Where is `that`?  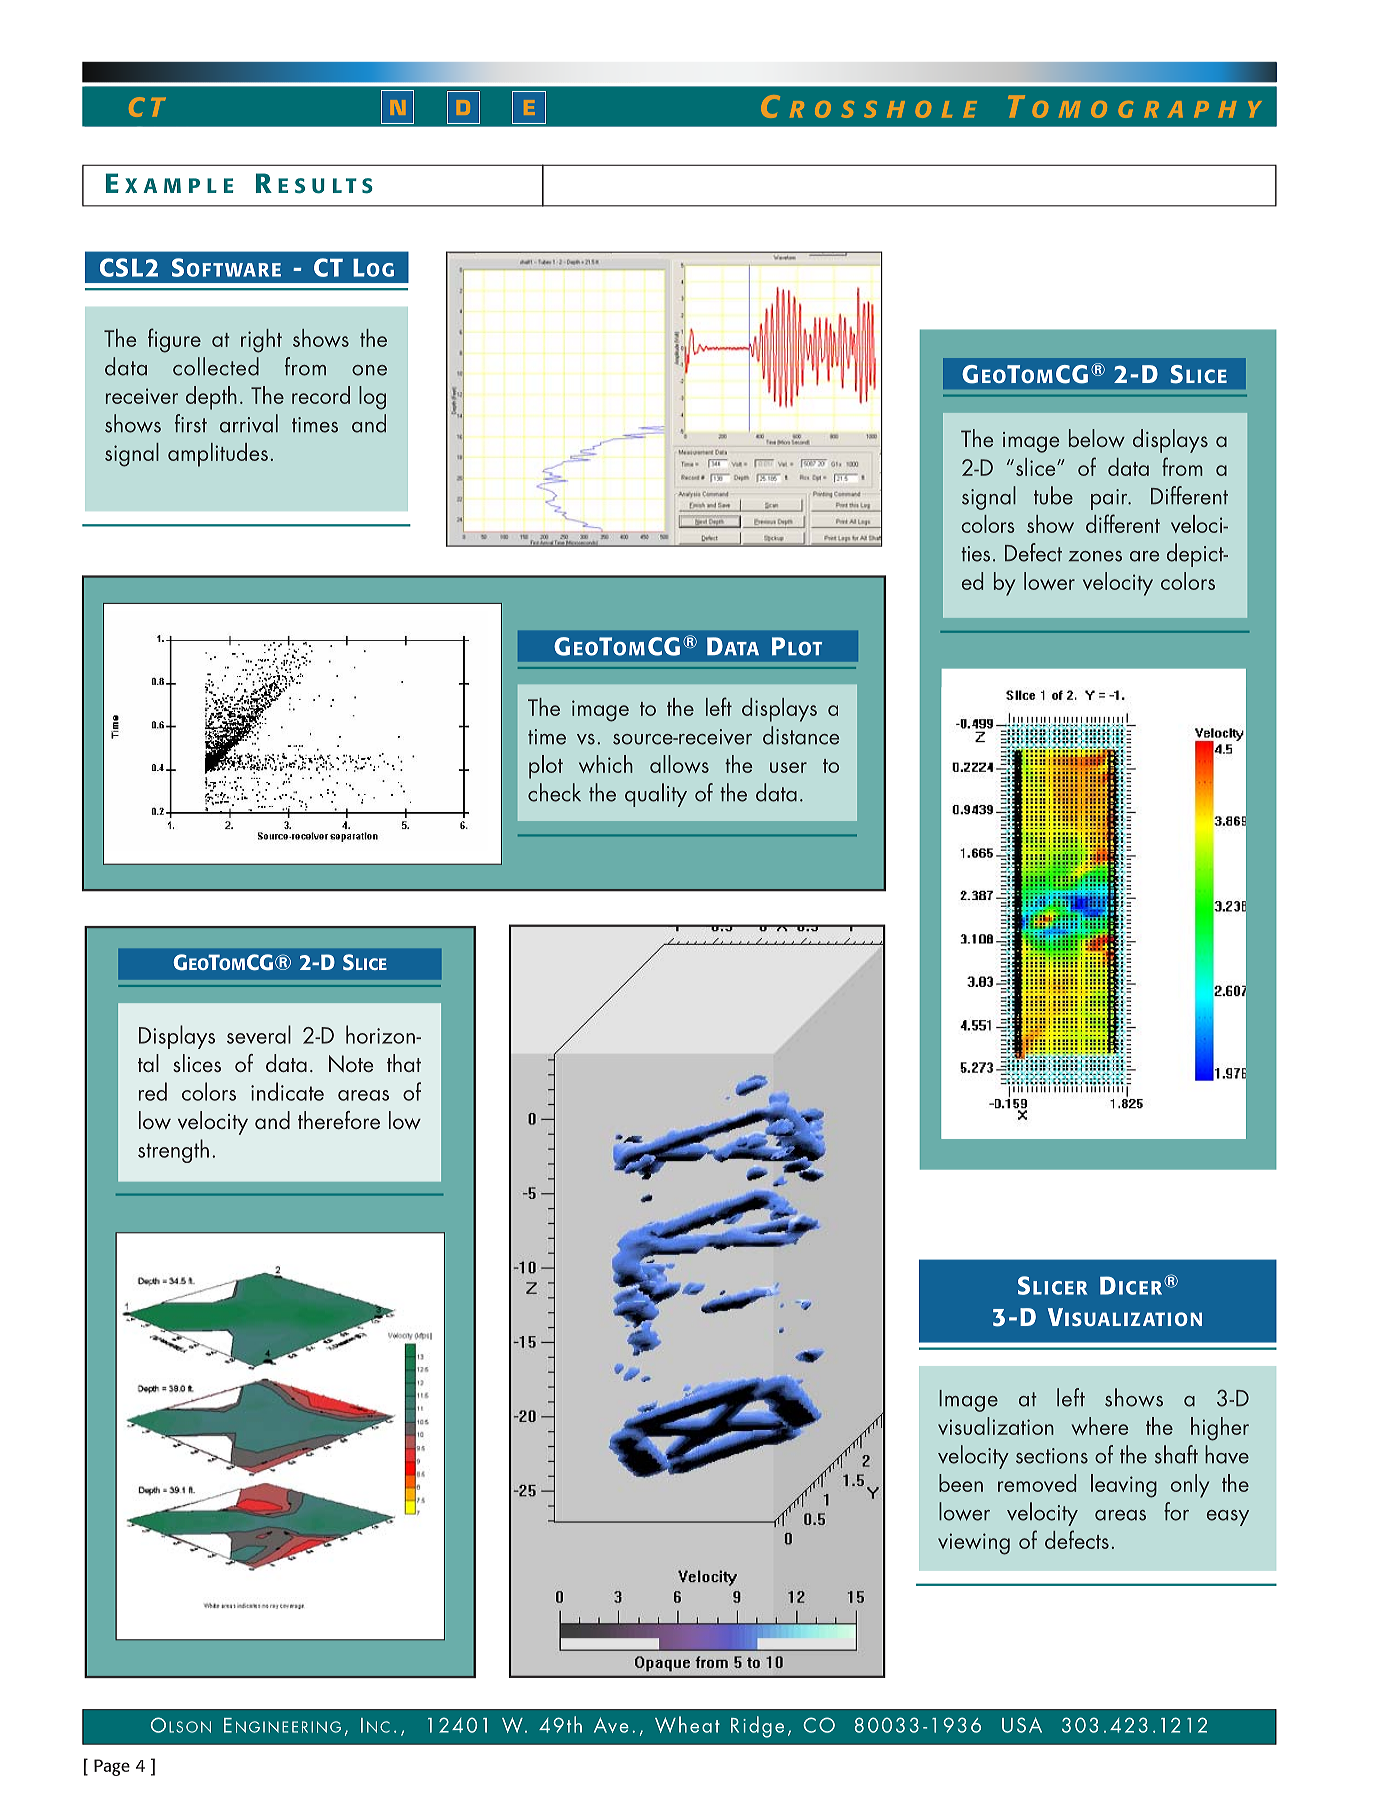 that is located at coordinates (404, 1063).
